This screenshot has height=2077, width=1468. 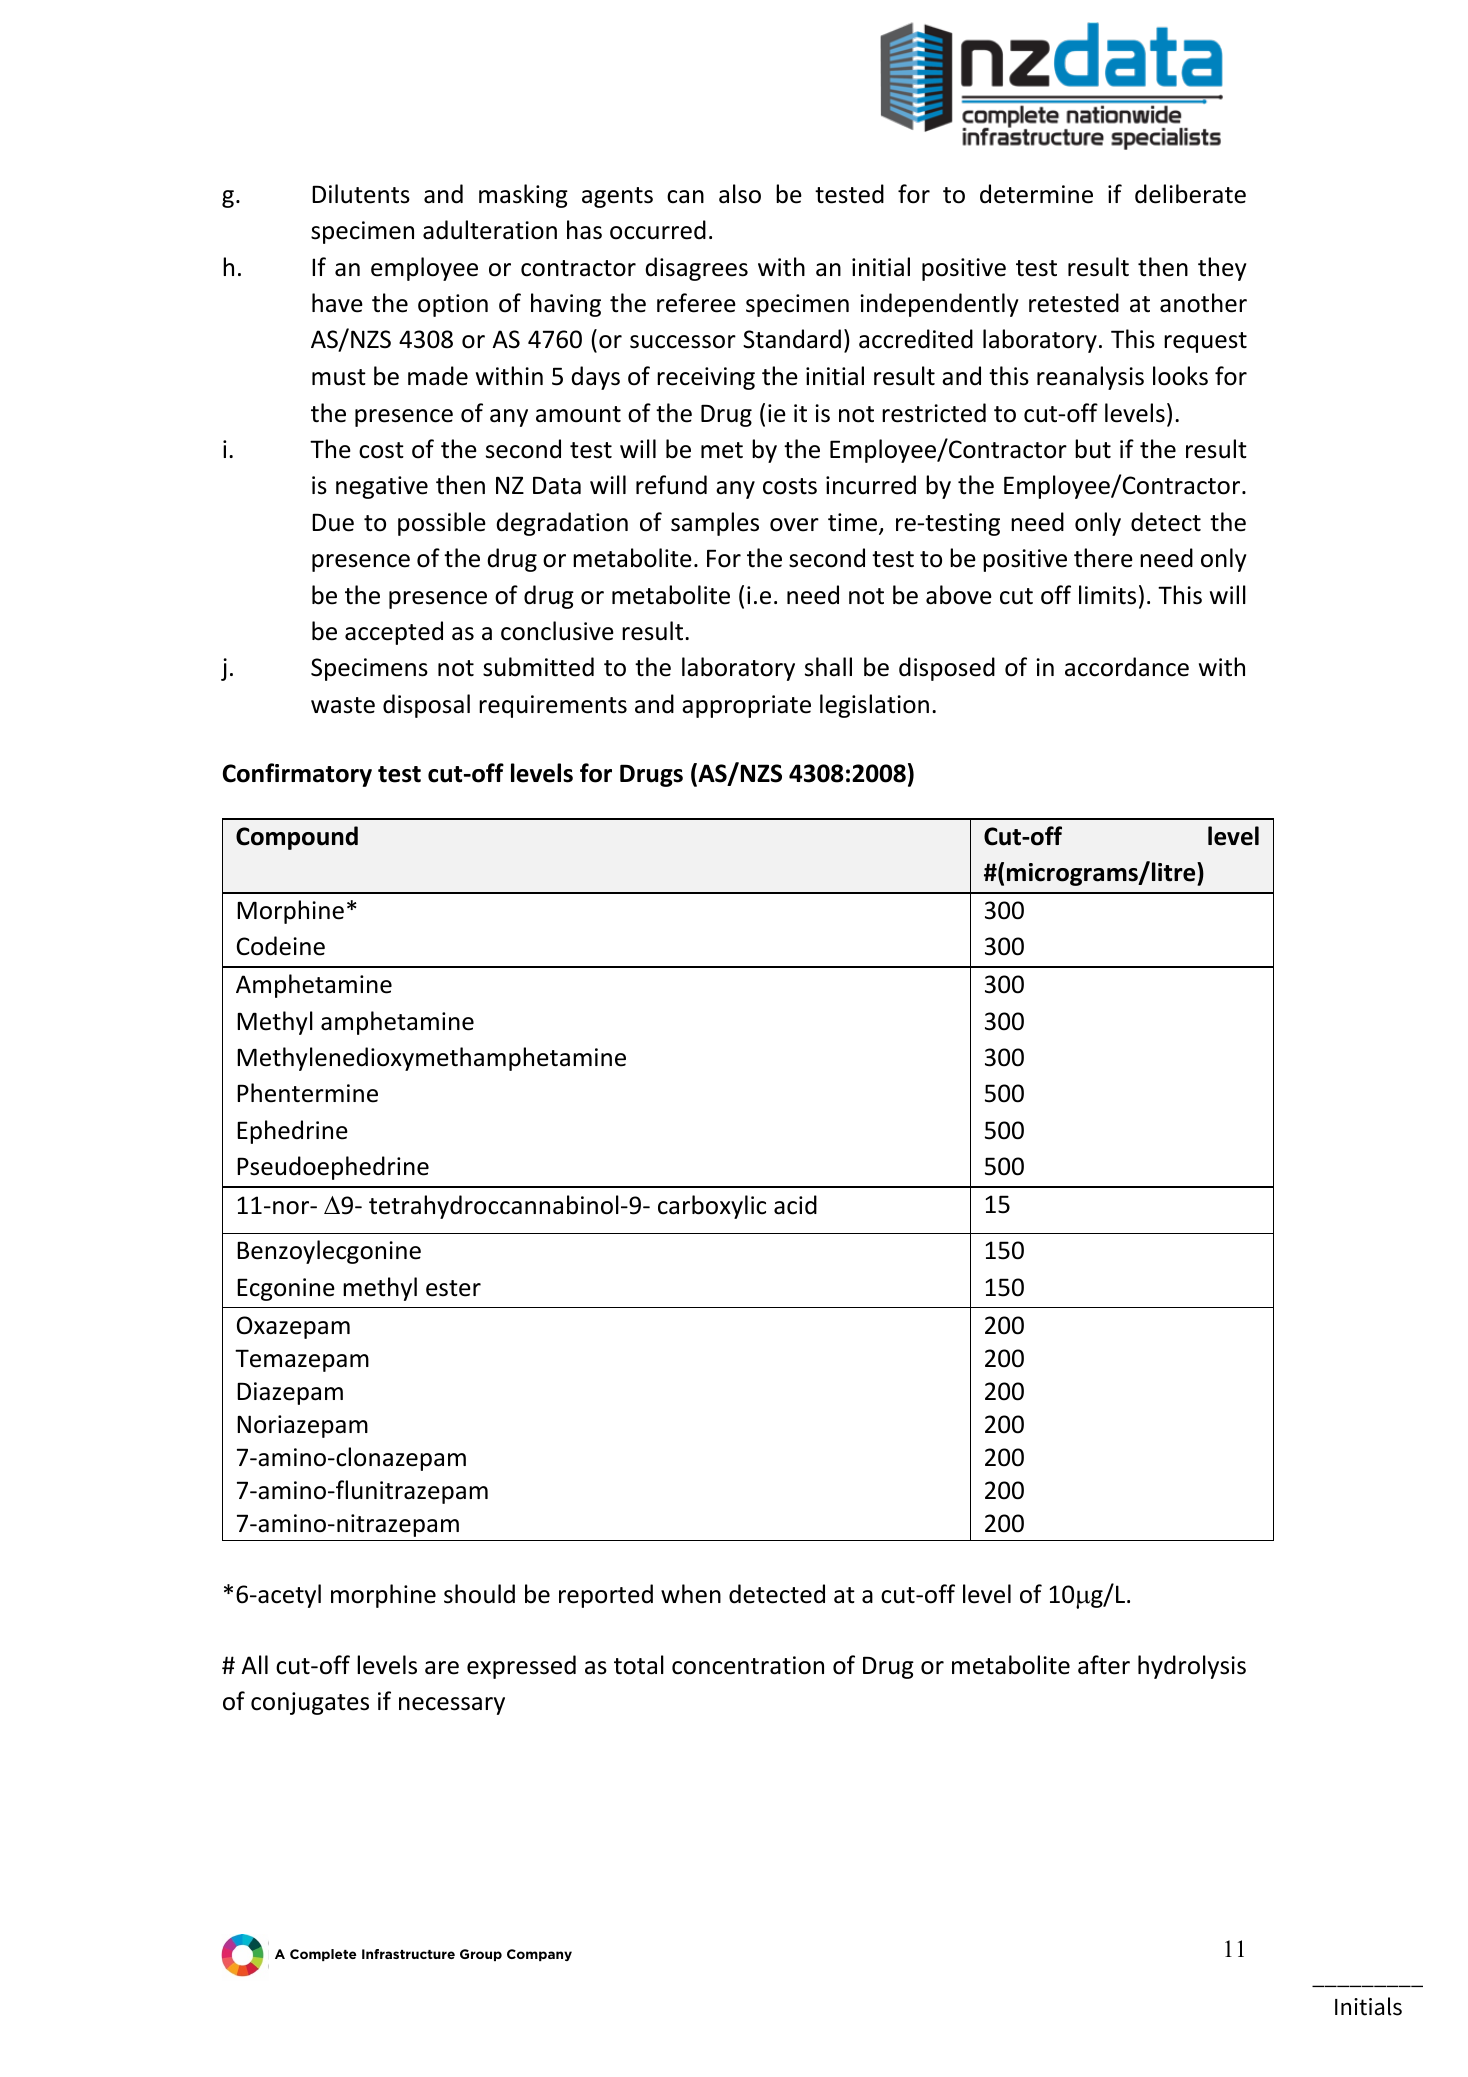 What do you see at coordinates (408, 1954) in the screenshot?
I see `Infrastructure` at bounding box center [408, 1954].
